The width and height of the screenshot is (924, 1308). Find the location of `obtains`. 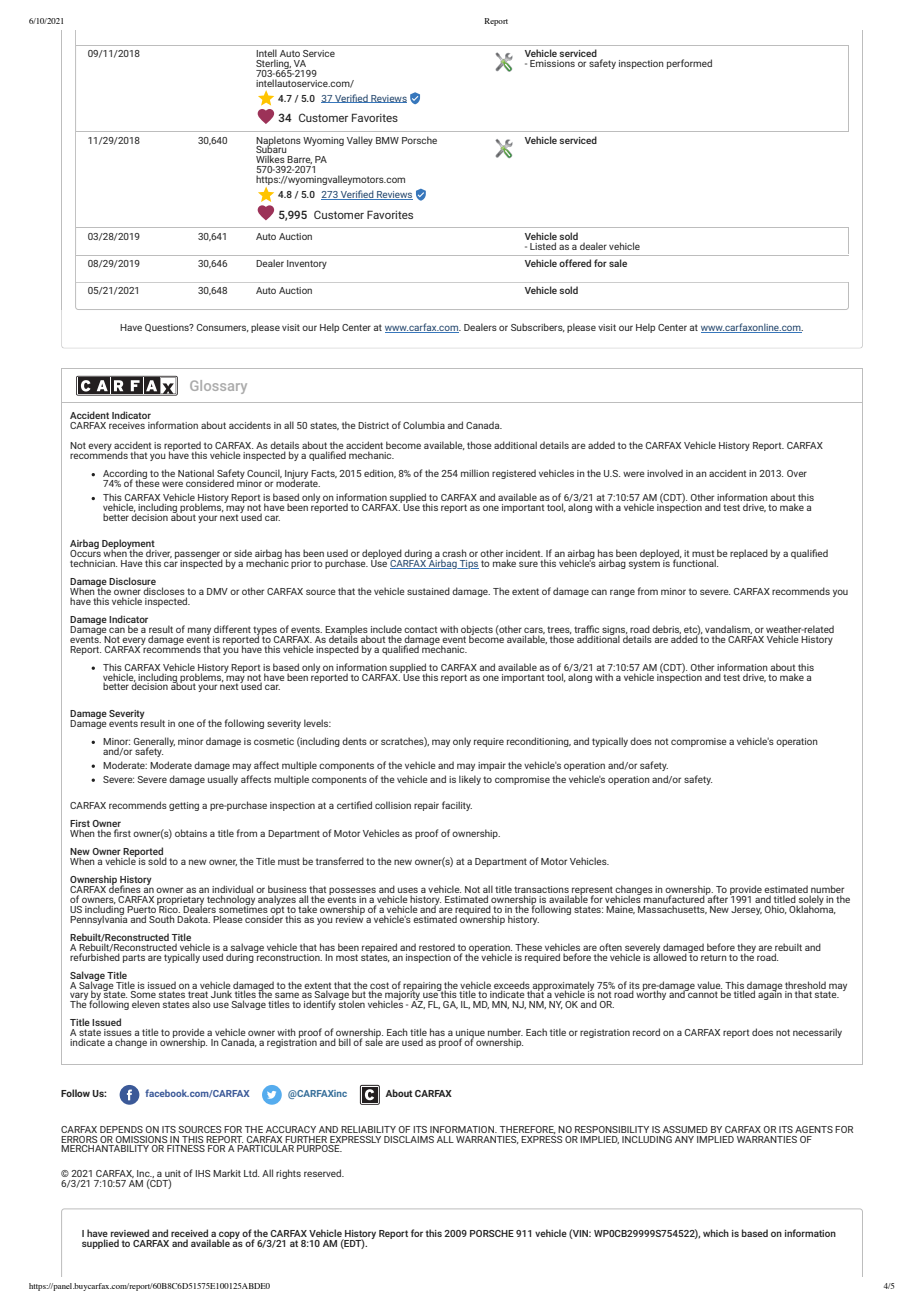

obtains is located at coordinates (191, 833).
